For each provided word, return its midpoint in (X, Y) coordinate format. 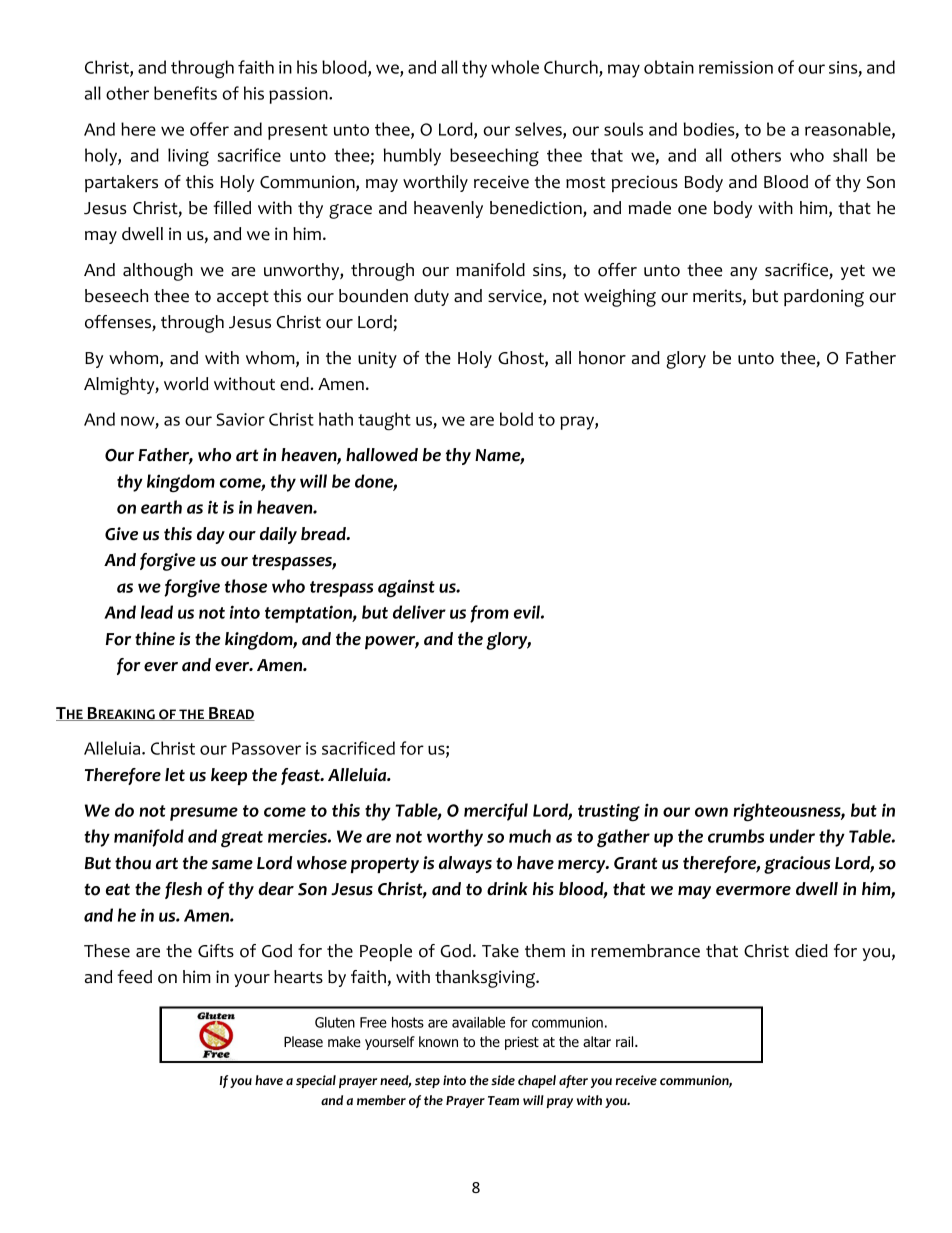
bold (516, 419)
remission (736, 67)
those (246, 586)
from (489, 614)
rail (626, 1041)
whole (515, 67)
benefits (185, 93)
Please (303, 1041)
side (503, 1080)
